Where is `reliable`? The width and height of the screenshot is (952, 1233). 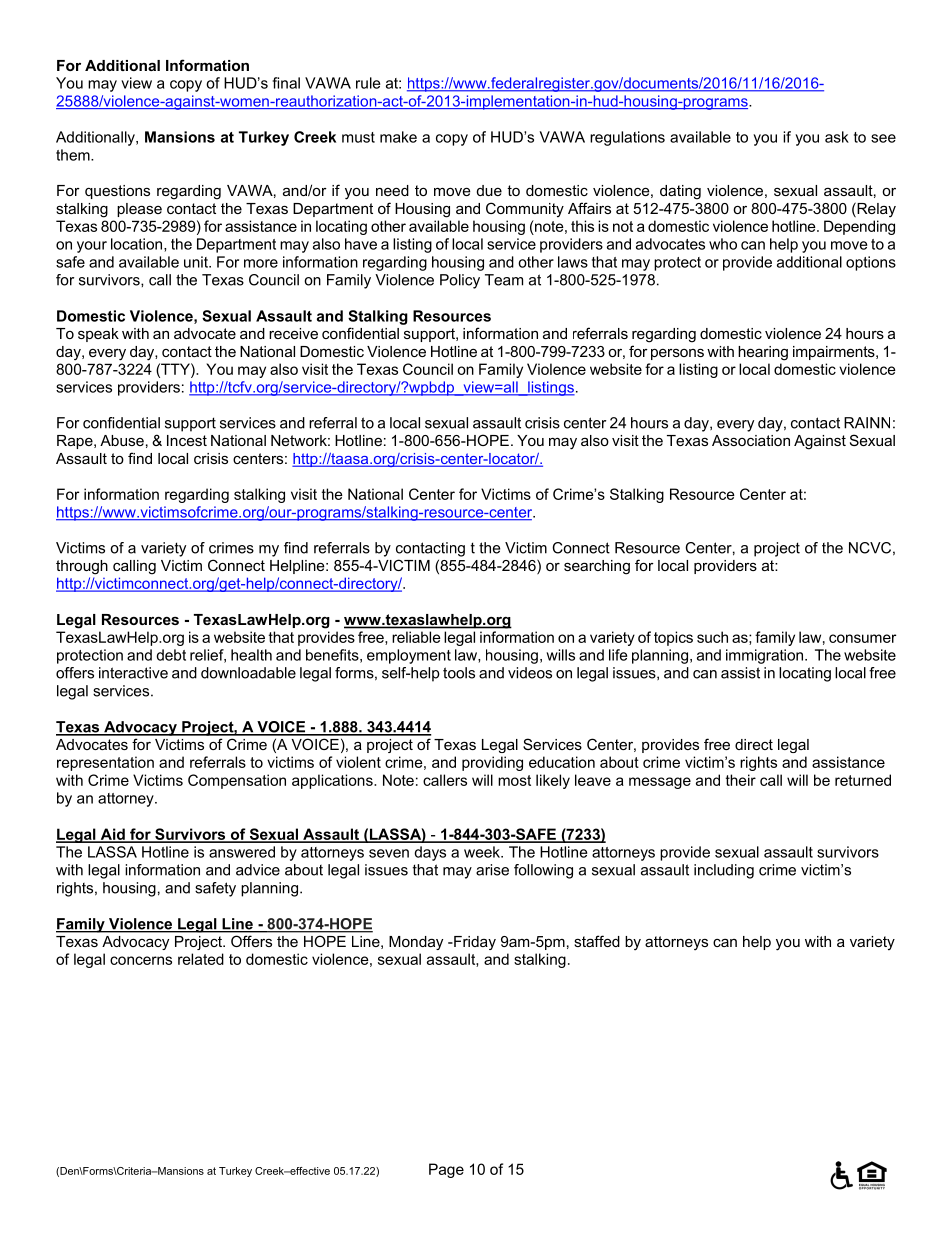 reliable is located at coordinates (416, 637).
